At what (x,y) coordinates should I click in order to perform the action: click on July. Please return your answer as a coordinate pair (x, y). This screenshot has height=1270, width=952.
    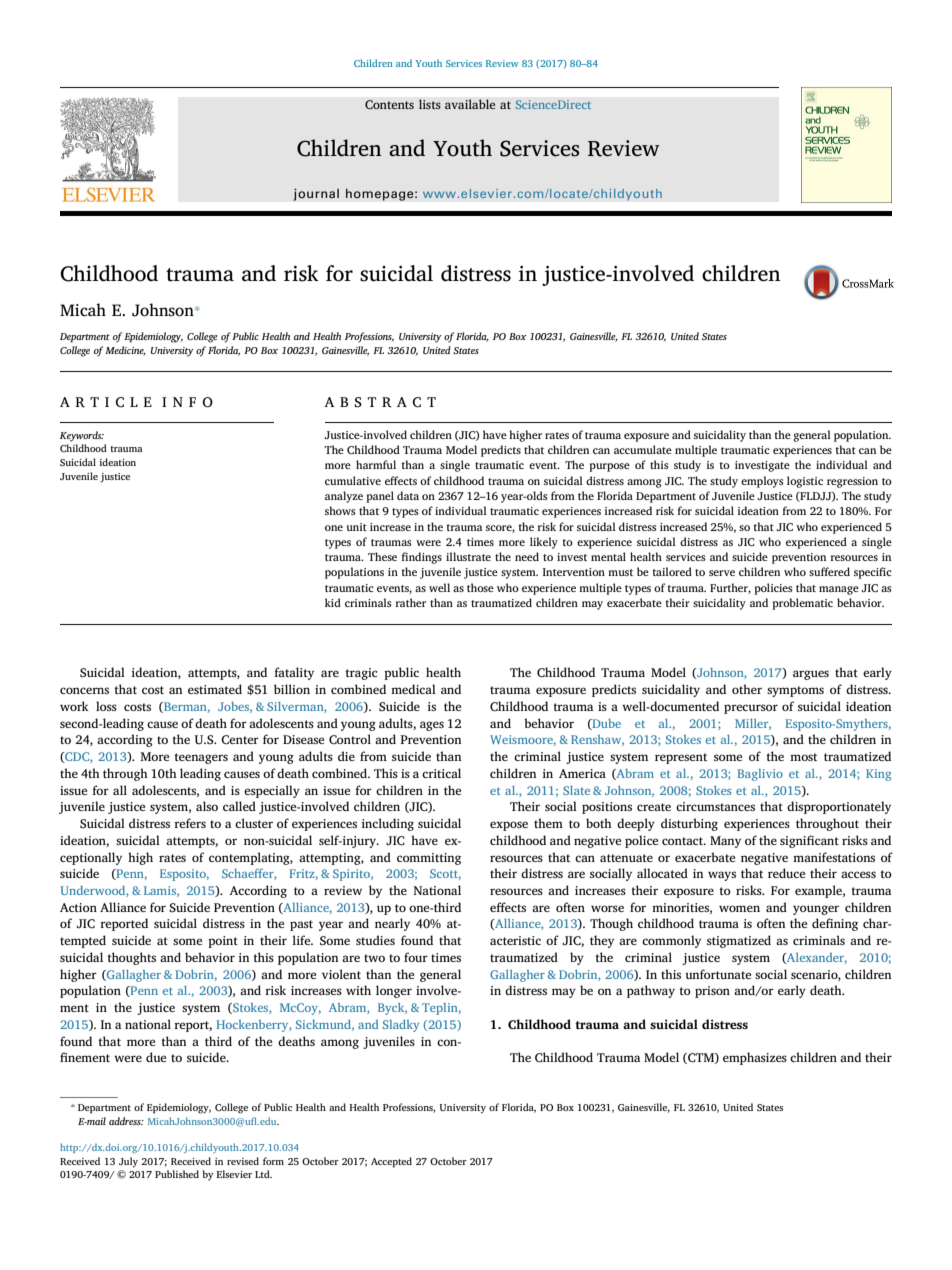
    Looking at the image, I should click on (128, 1162).
